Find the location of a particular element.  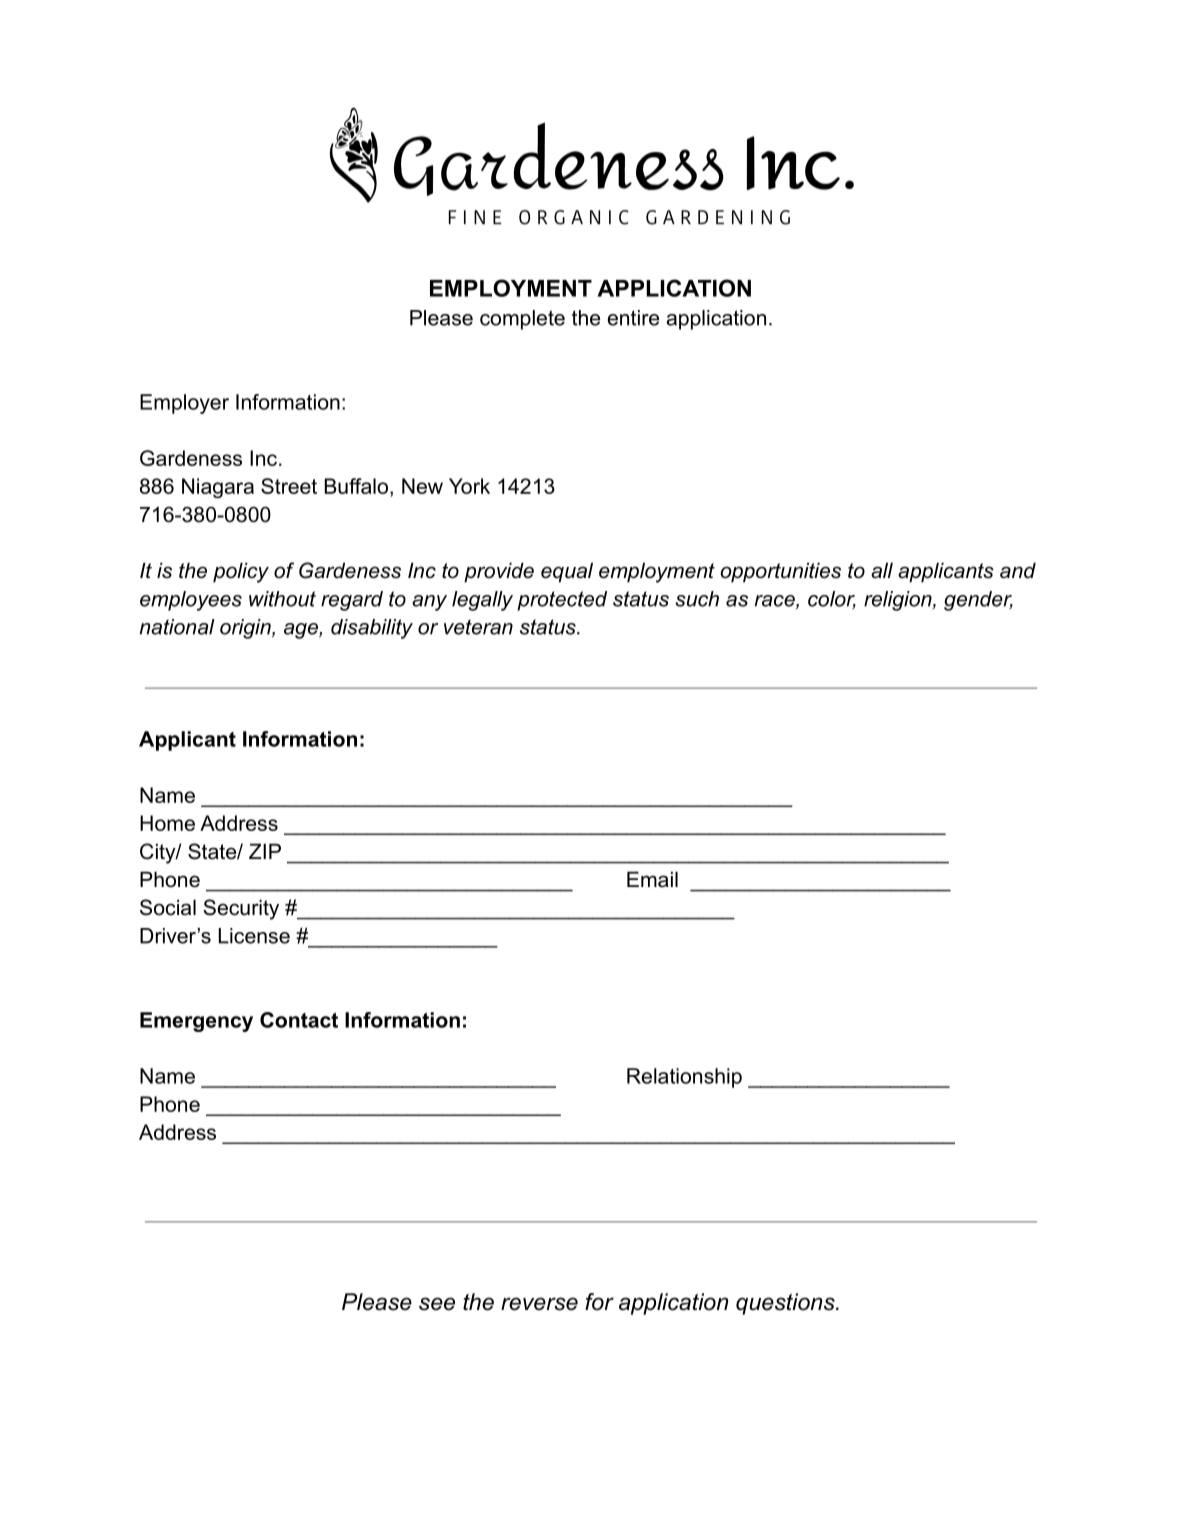

policy is located at coordinates (241, 572).
